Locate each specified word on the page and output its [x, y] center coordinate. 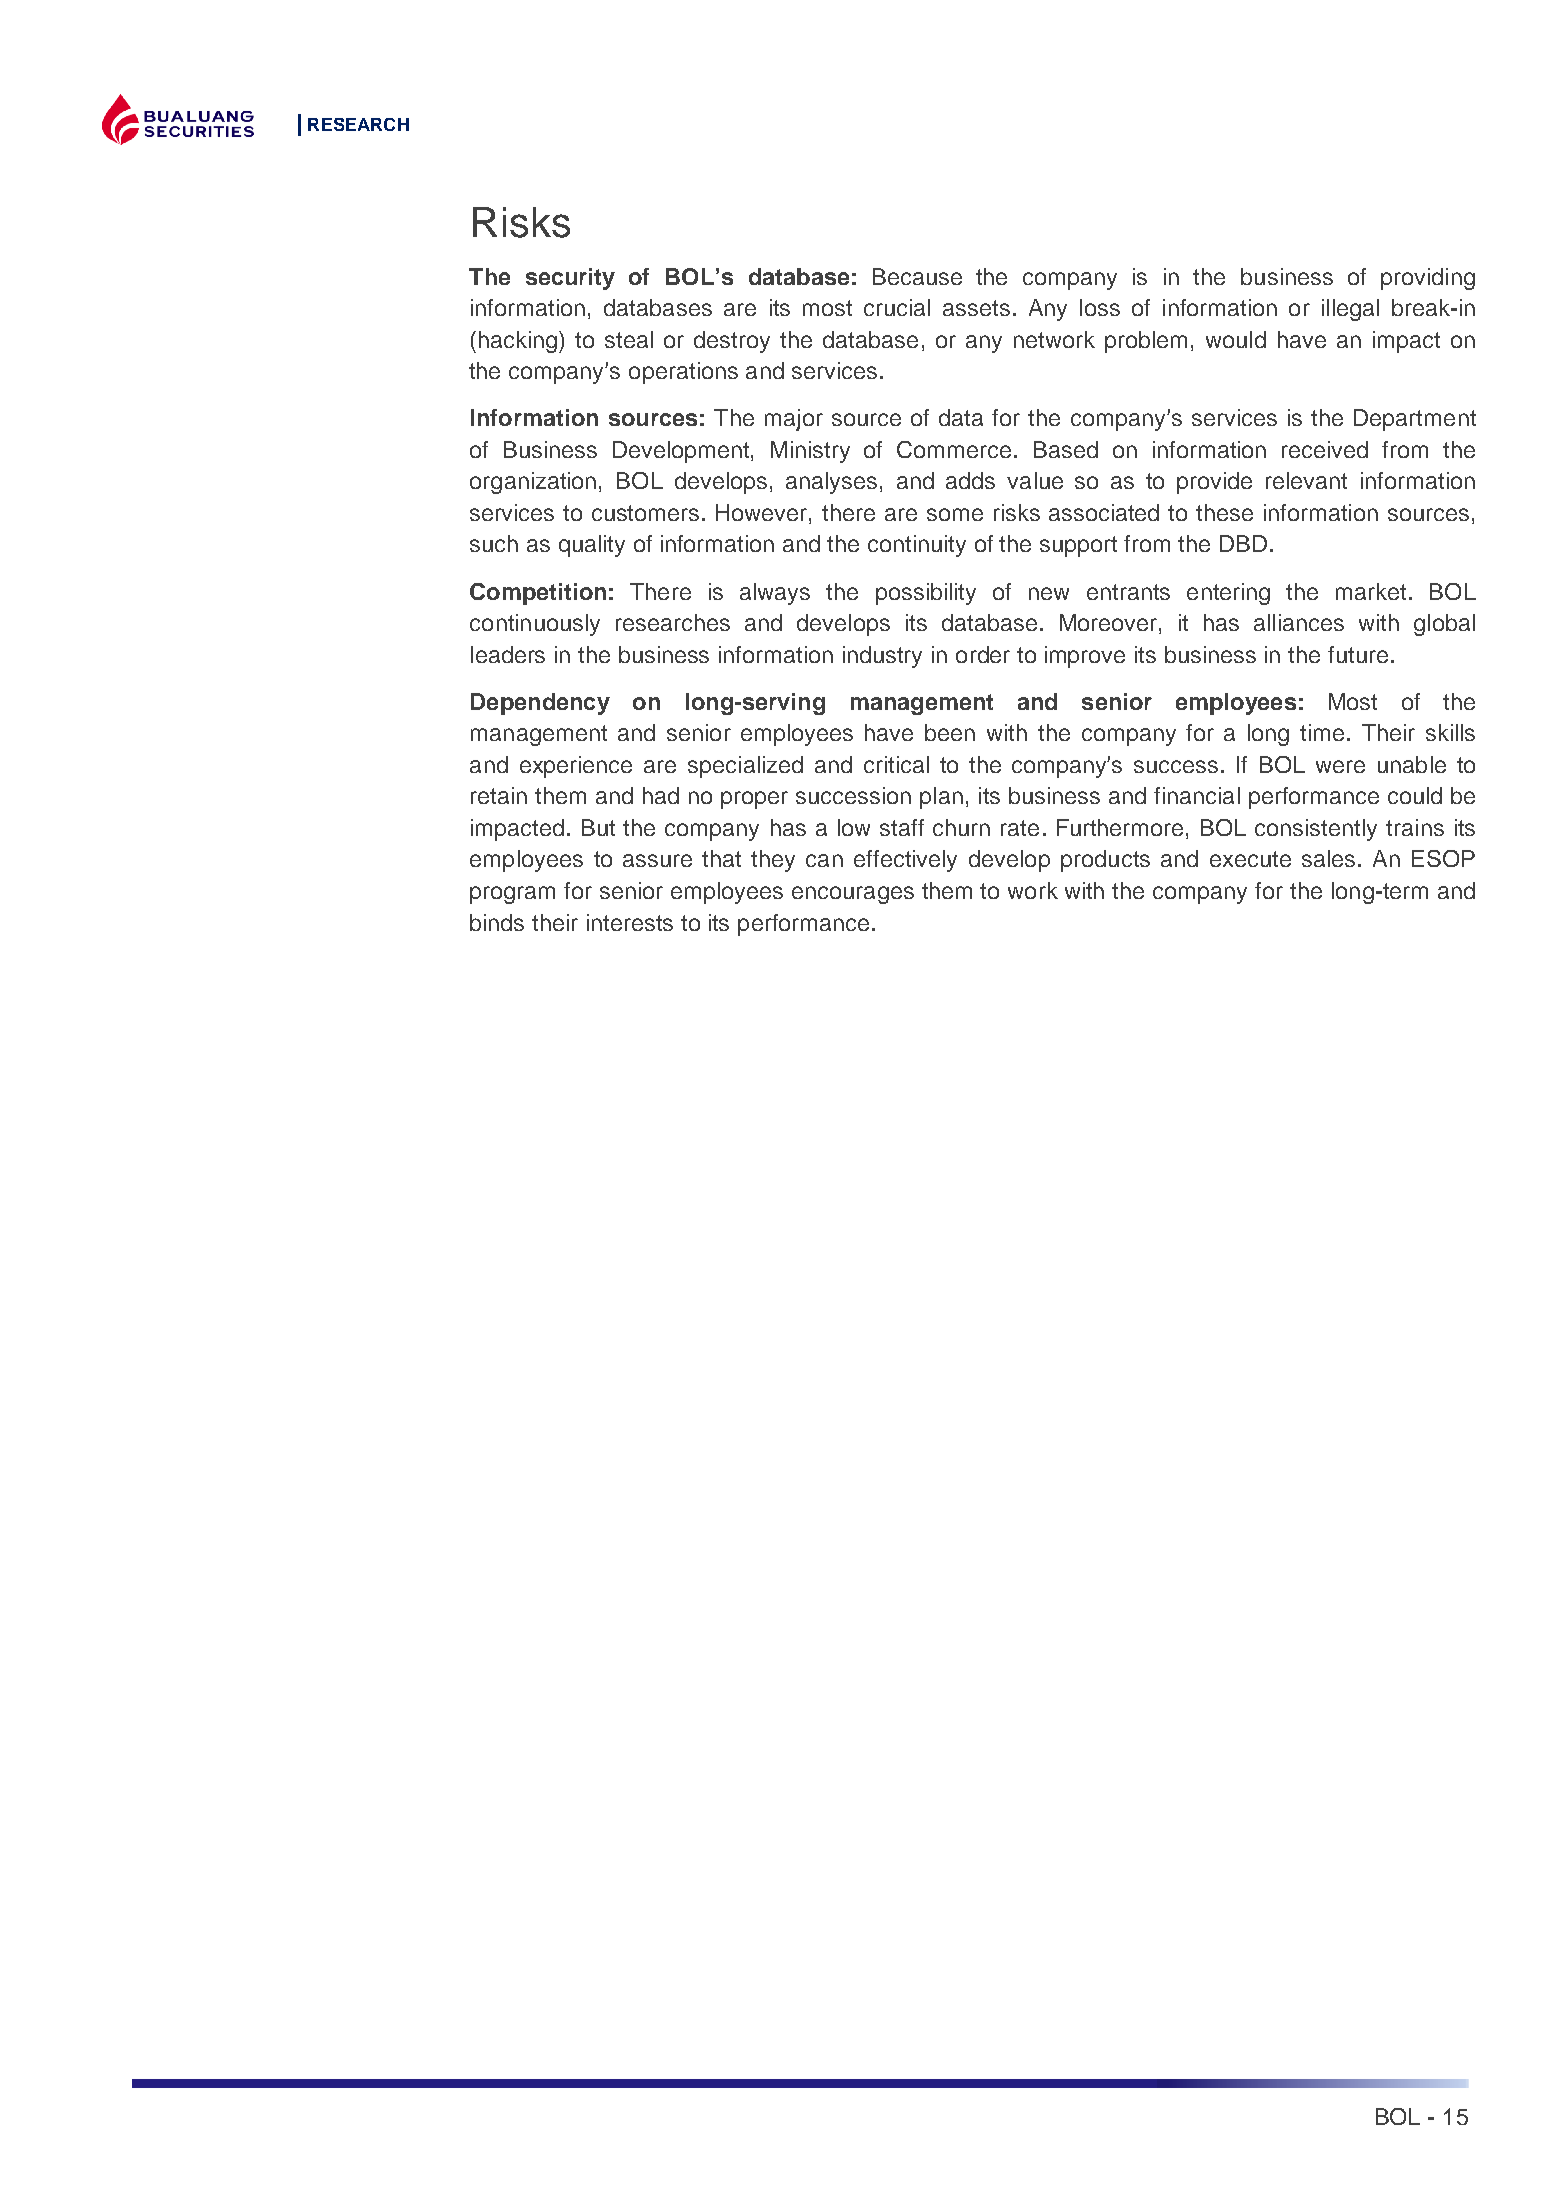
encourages [853, 895]
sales [1328, 858]
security [570, 279]
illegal [1350, 310]
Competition [538, 594]
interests [630, 922]
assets [976, 308]
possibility [926, 594]
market [1371, 591]
